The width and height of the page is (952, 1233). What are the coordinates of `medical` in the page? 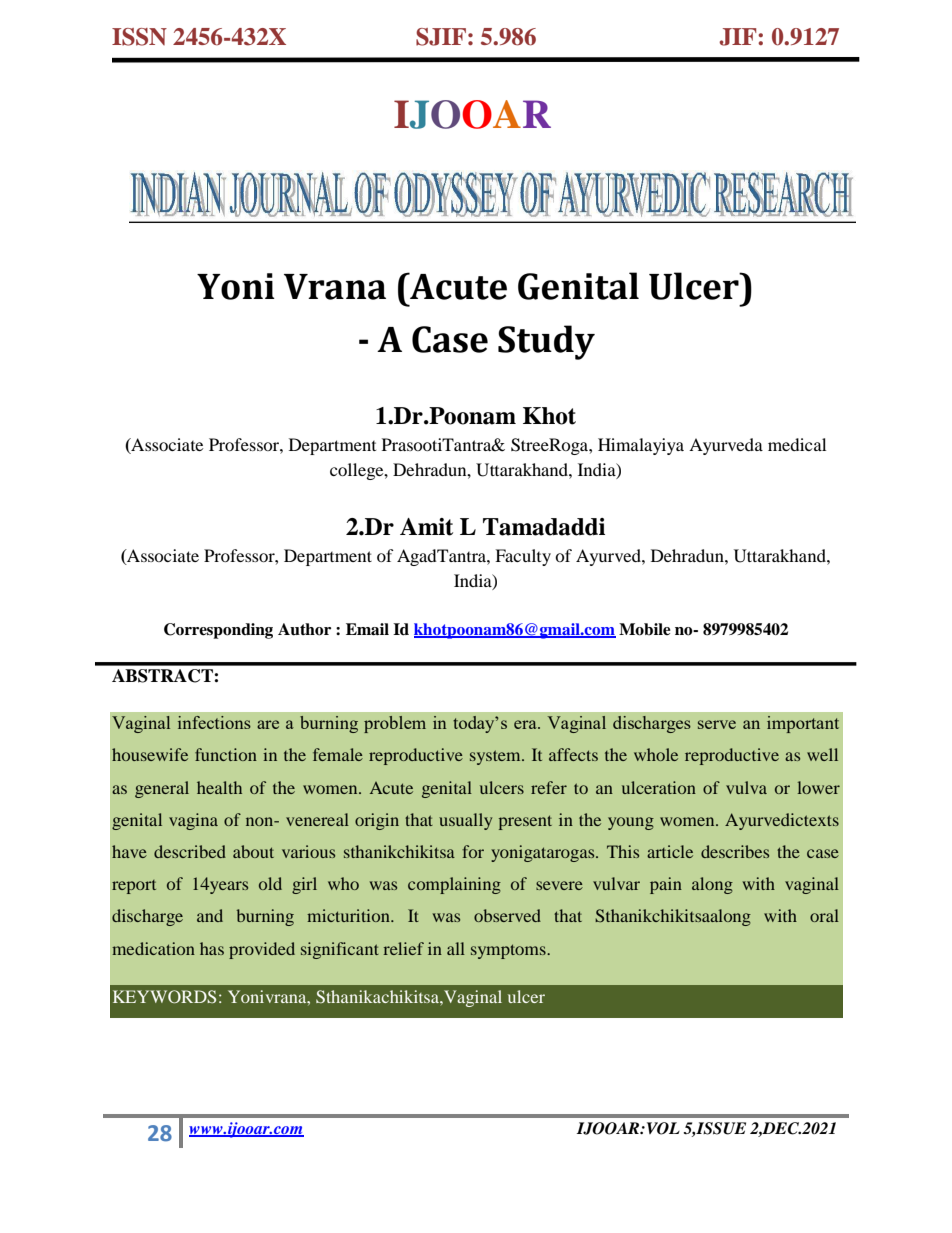 It's located at (797, 444).
